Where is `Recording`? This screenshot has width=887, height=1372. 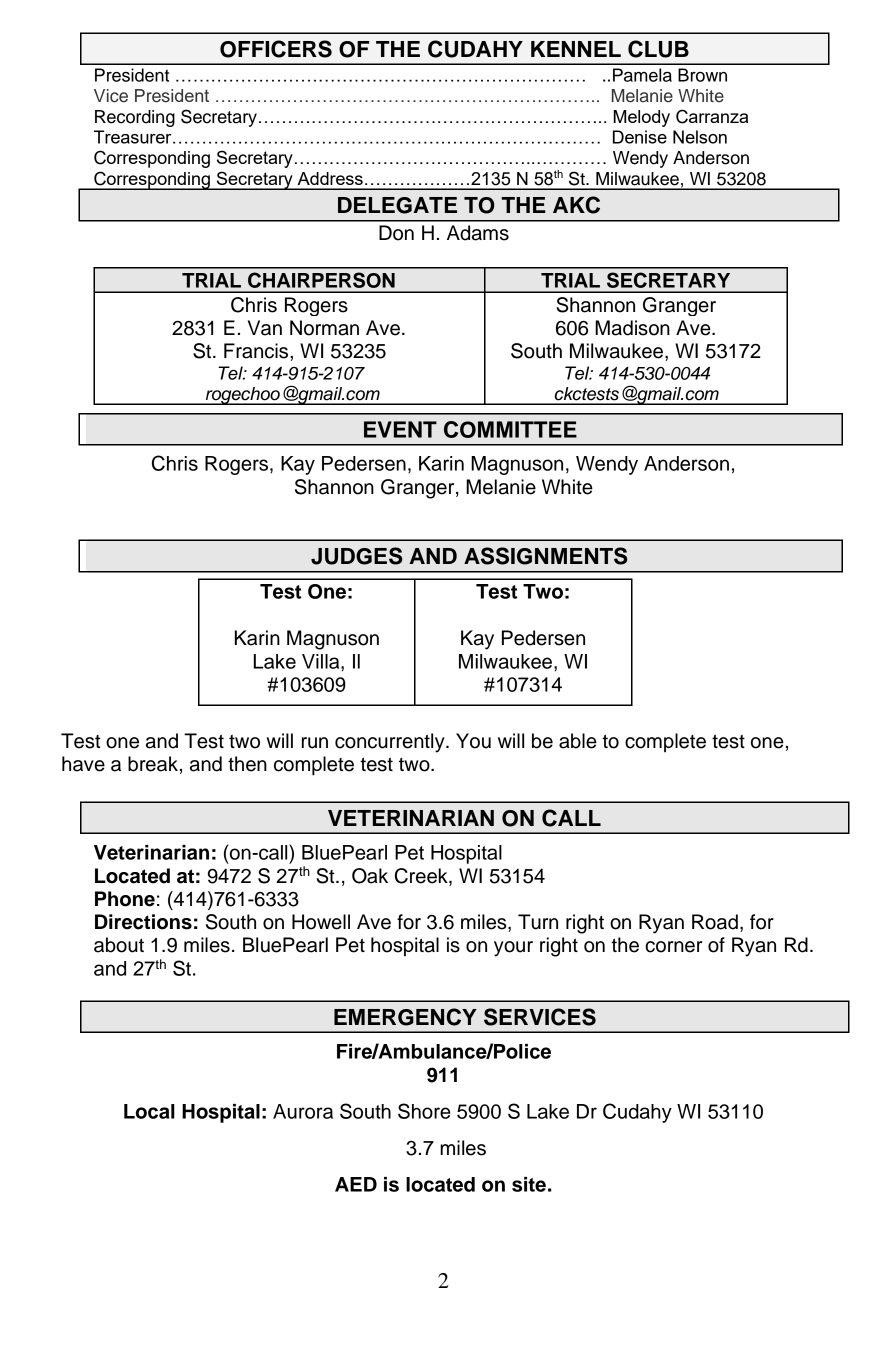 Recording is located at coordinates (135, 118).
